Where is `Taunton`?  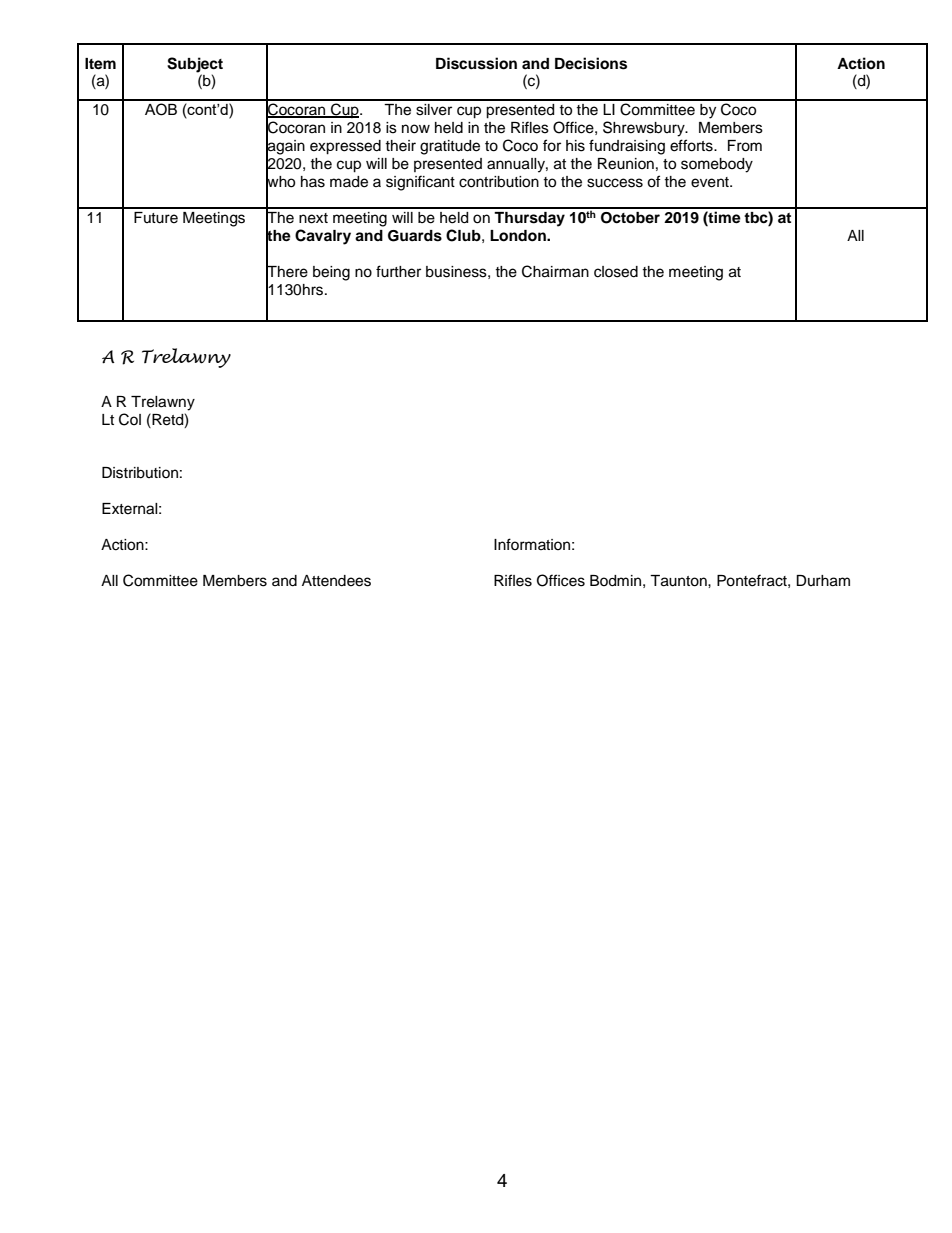 Taunton is located at coordinates (679, 581).
